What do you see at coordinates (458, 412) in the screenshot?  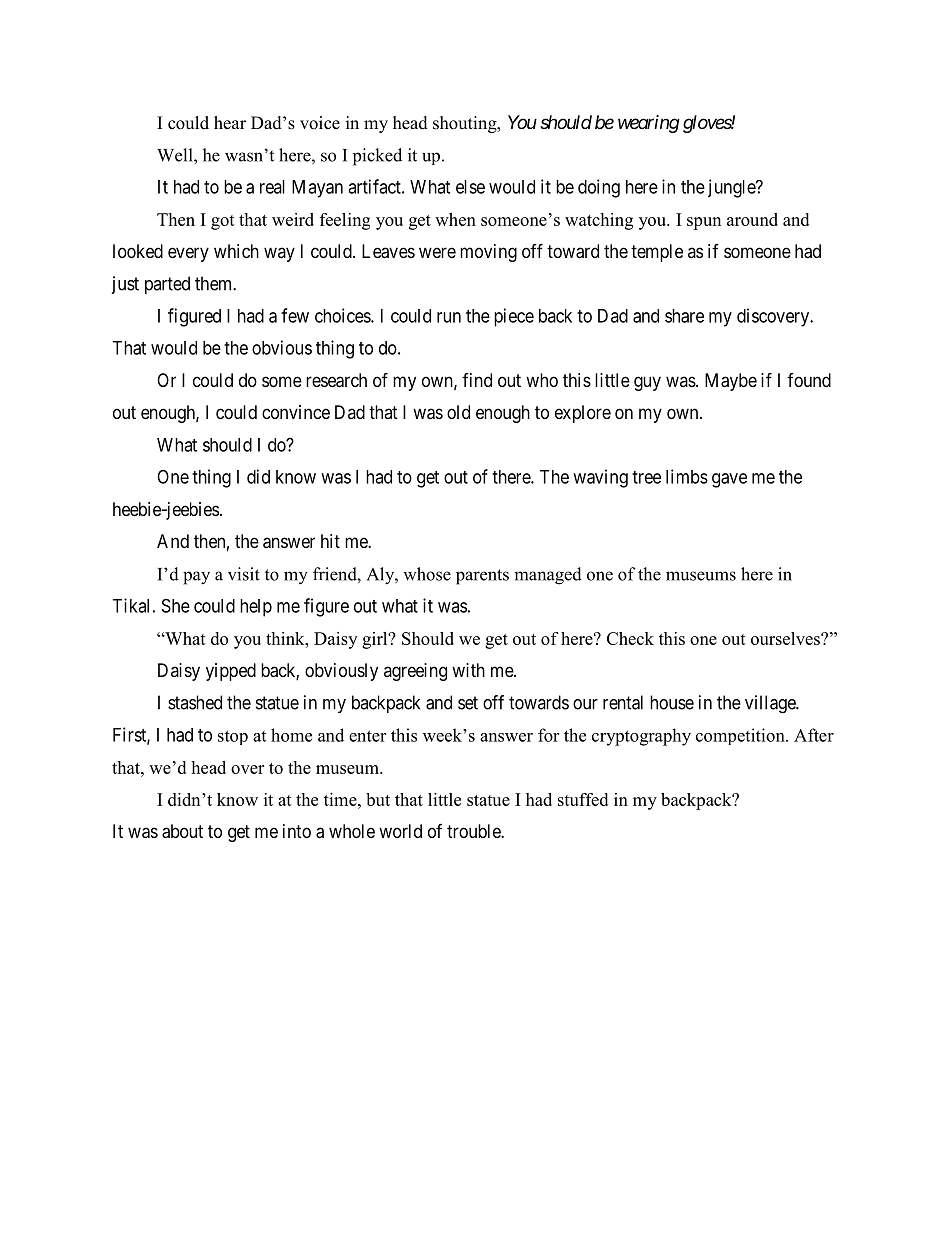 I see `old` at bounding box center [458, 412].
